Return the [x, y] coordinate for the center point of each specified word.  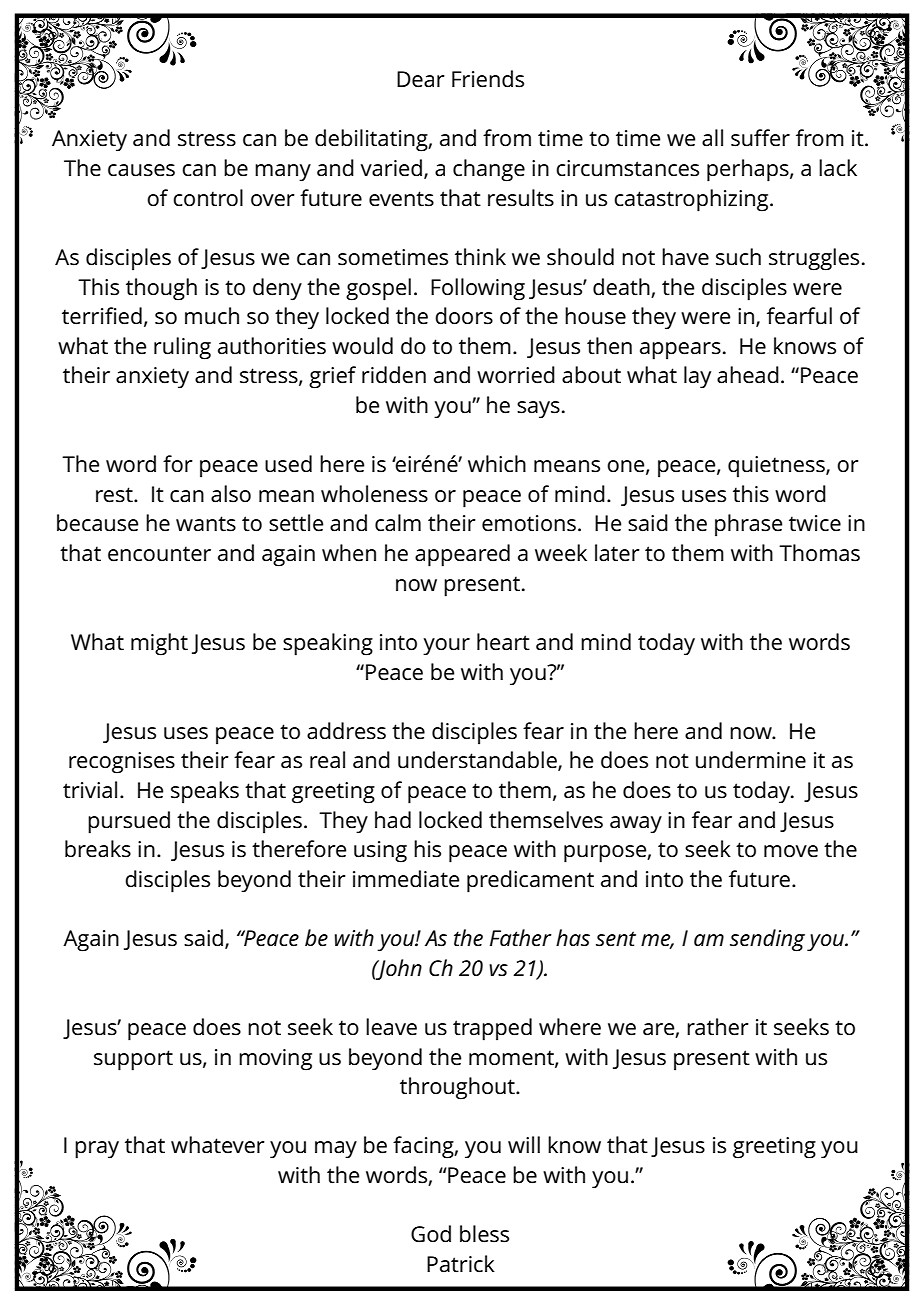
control [208, 198]
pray [97, 1150]
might [159, 644]
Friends [488, 79]
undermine [751, 760]
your [446, 647]
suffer [760, 138]
